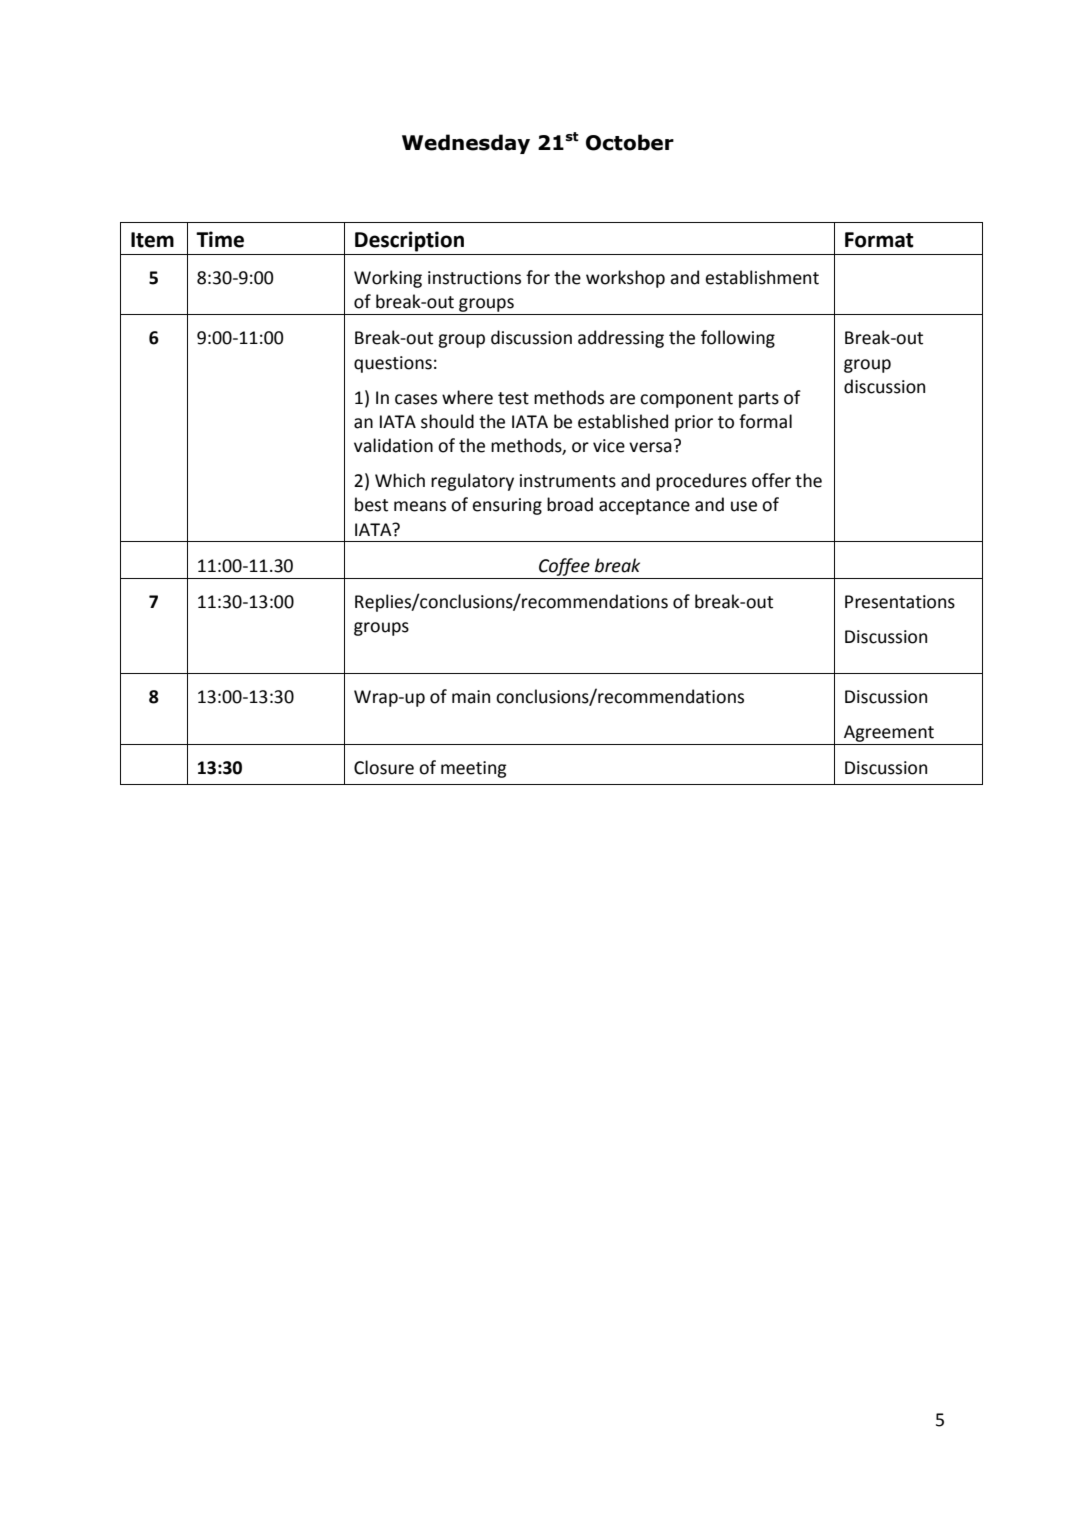 Image resolution: width=1075 pixels, height=1520 pixels. I want to click on Closure, so click(384, 767).
